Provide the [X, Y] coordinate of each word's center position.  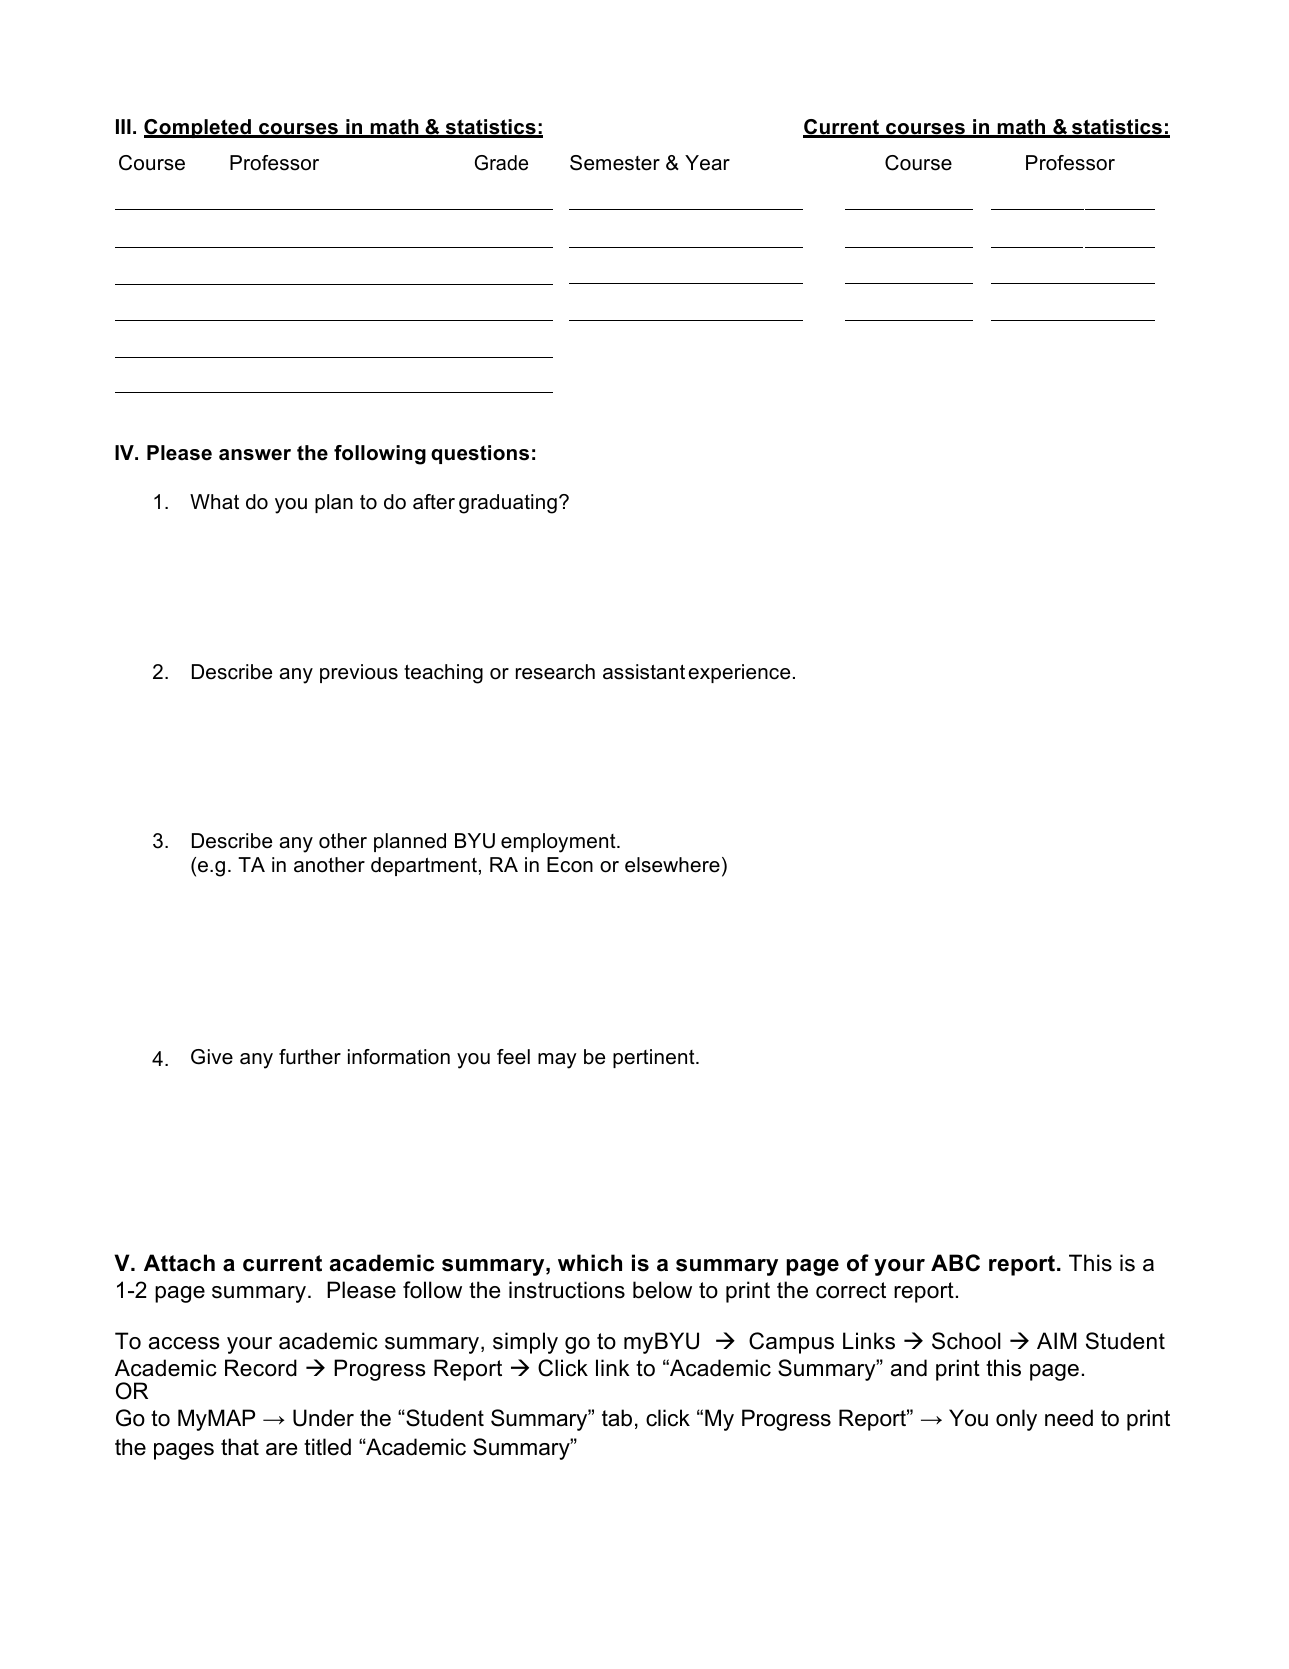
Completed [198, 128]
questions [480, 454]
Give [212, 1057]
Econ [570, 865]
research [555, 672]
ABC [955, 1263]
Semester [615, 163]
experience [739, 673]
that [240, 1447]
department [424, 866]
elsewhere [672, 865]
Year [707, 163]
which [590, 1263]
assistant [644, 672]
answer [255, 455]
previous [359, 673]
